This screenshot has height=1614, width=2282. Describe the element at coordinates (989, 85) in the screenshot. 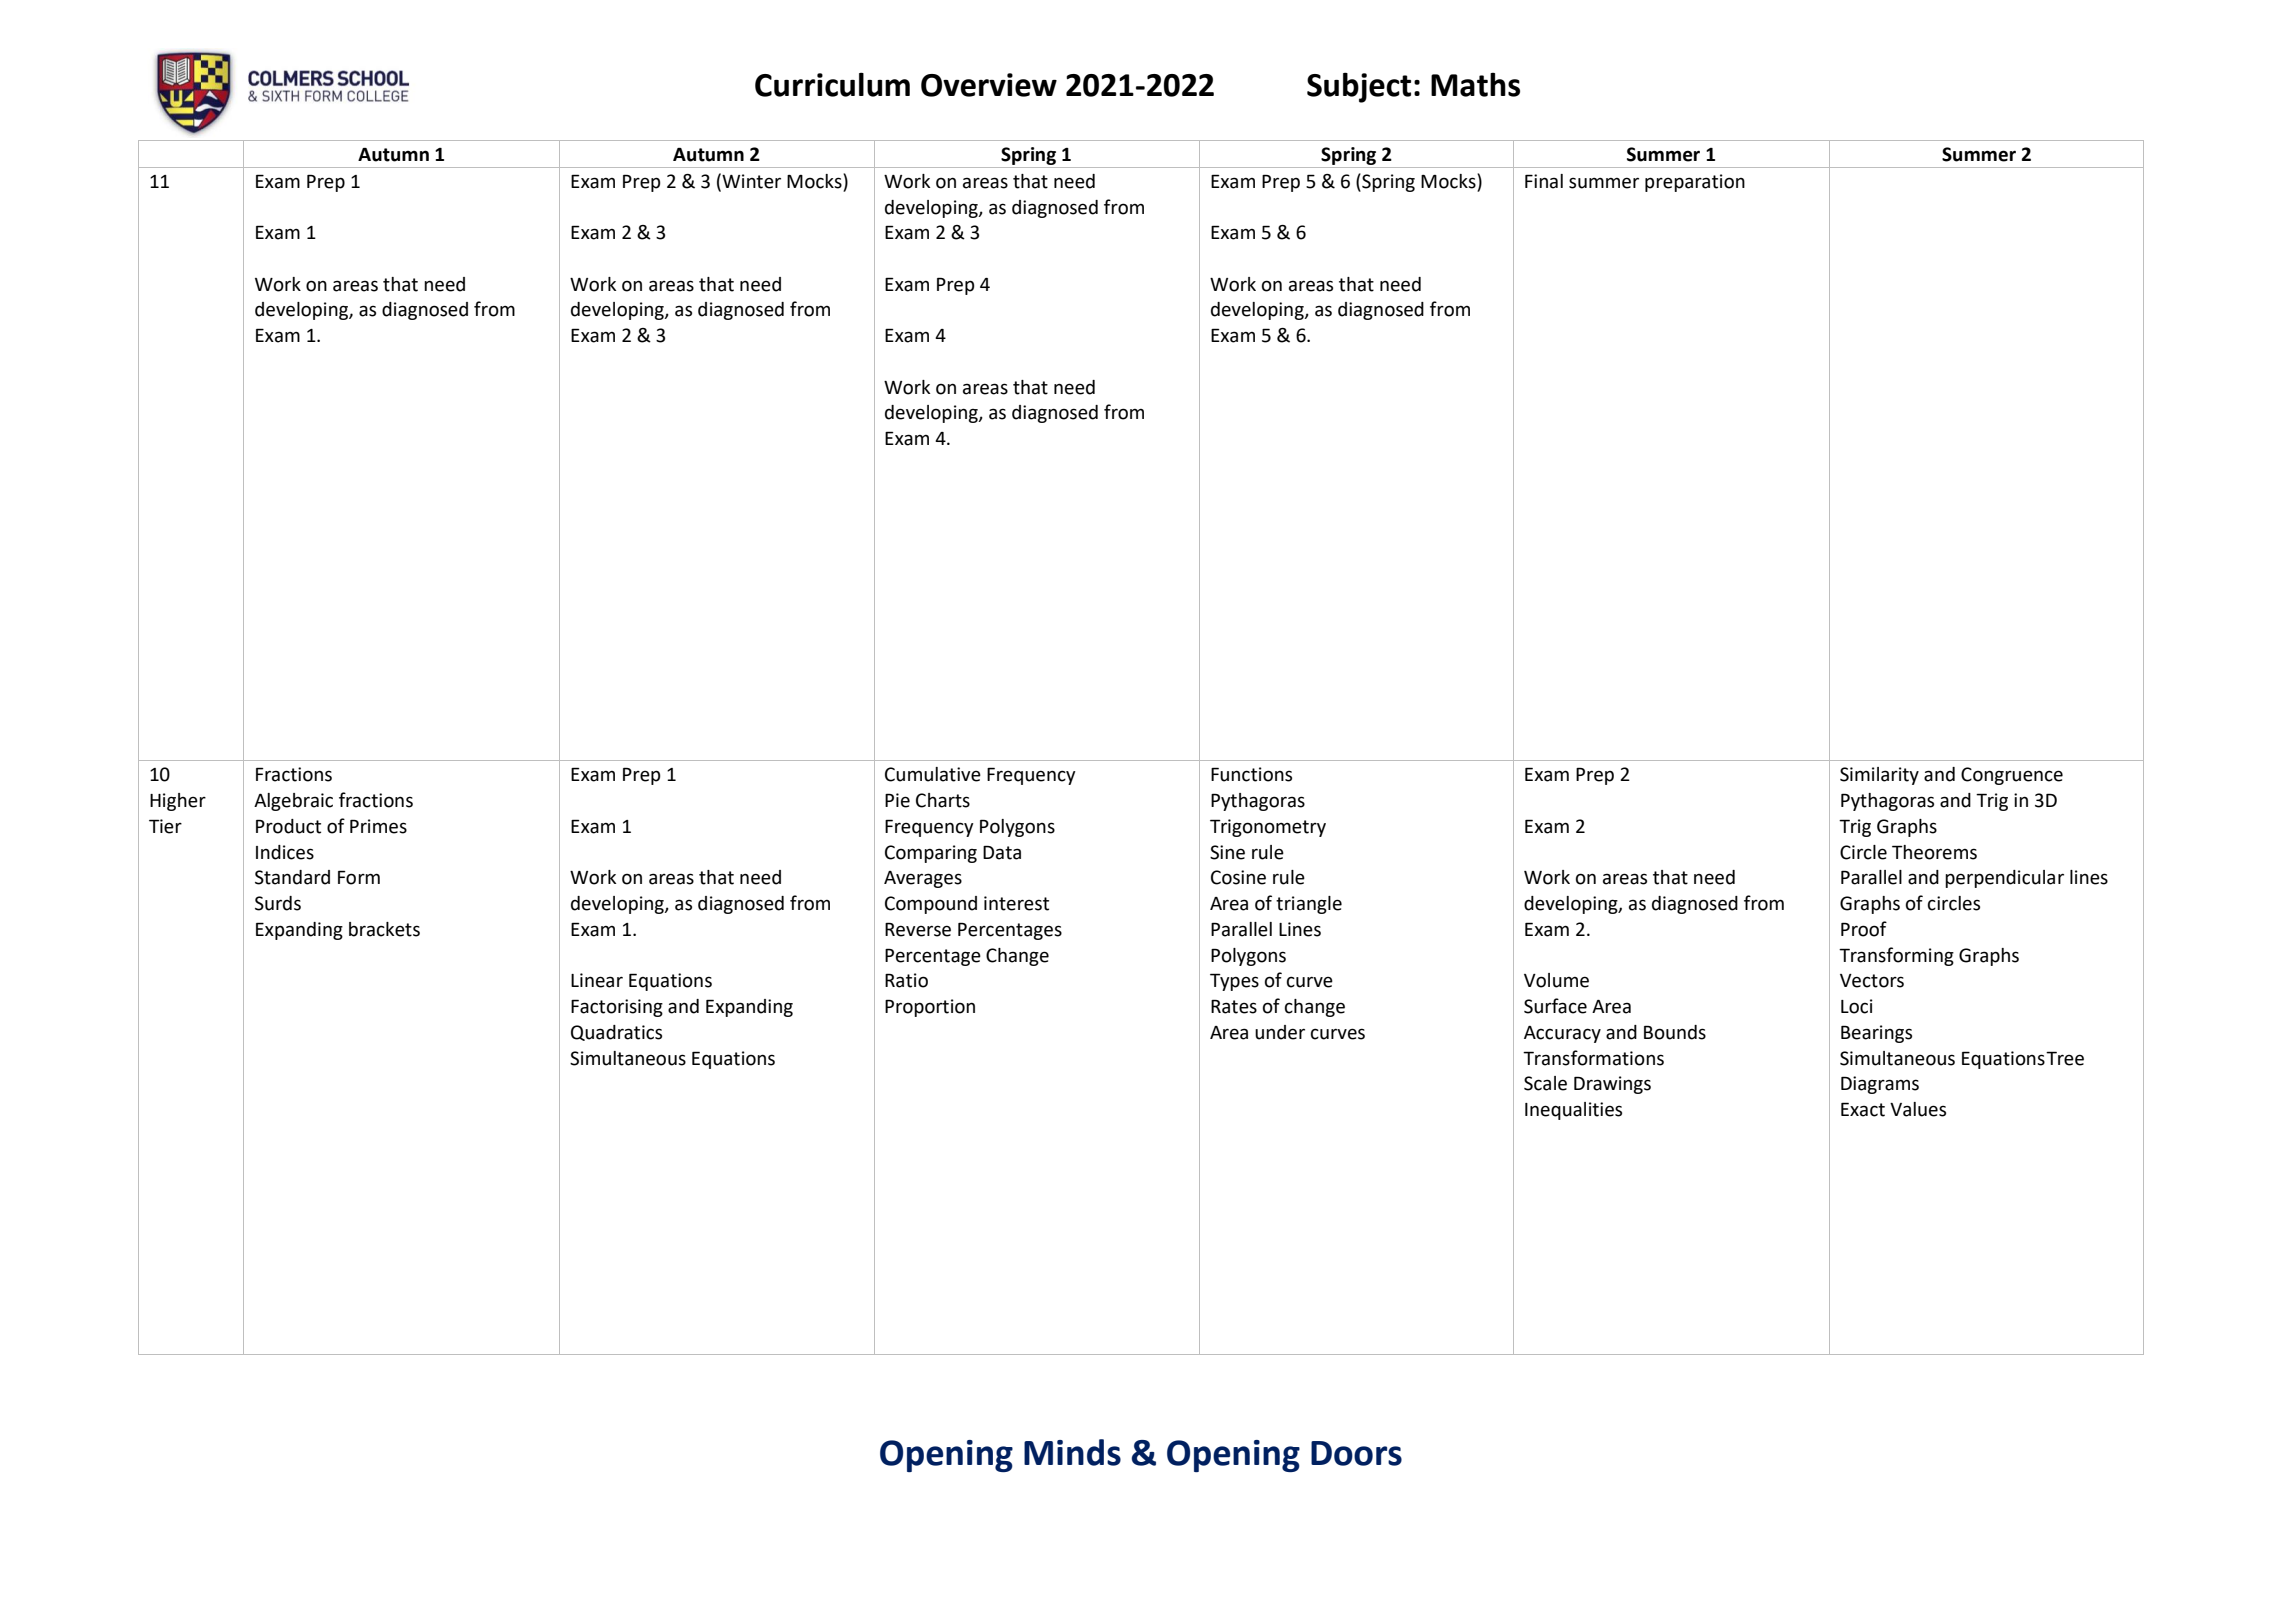

I see `Overview` at that location.
